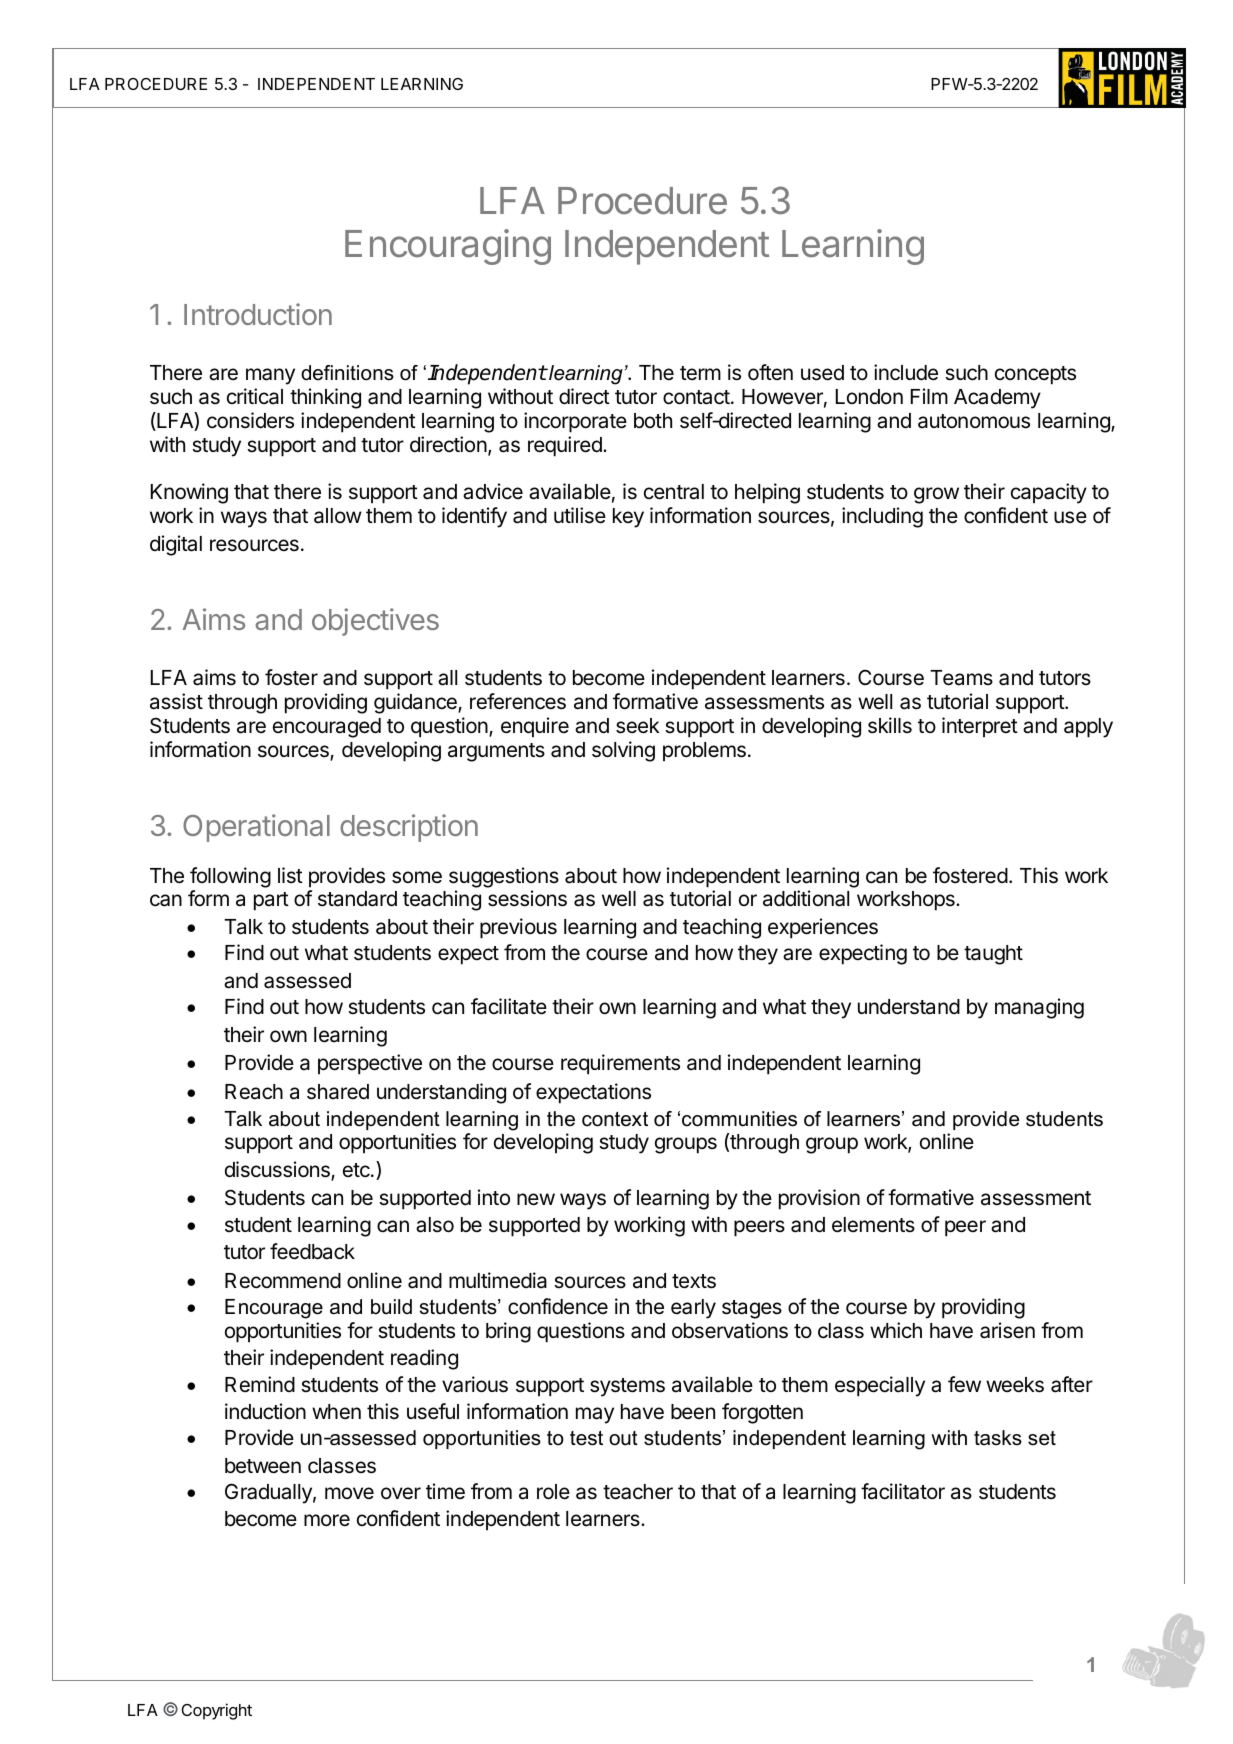 This page has height=1744, width=1233. What do you see at coordinates (1035, 375) in the page?
I see `concepts` at bounding box center [1035, 375].
